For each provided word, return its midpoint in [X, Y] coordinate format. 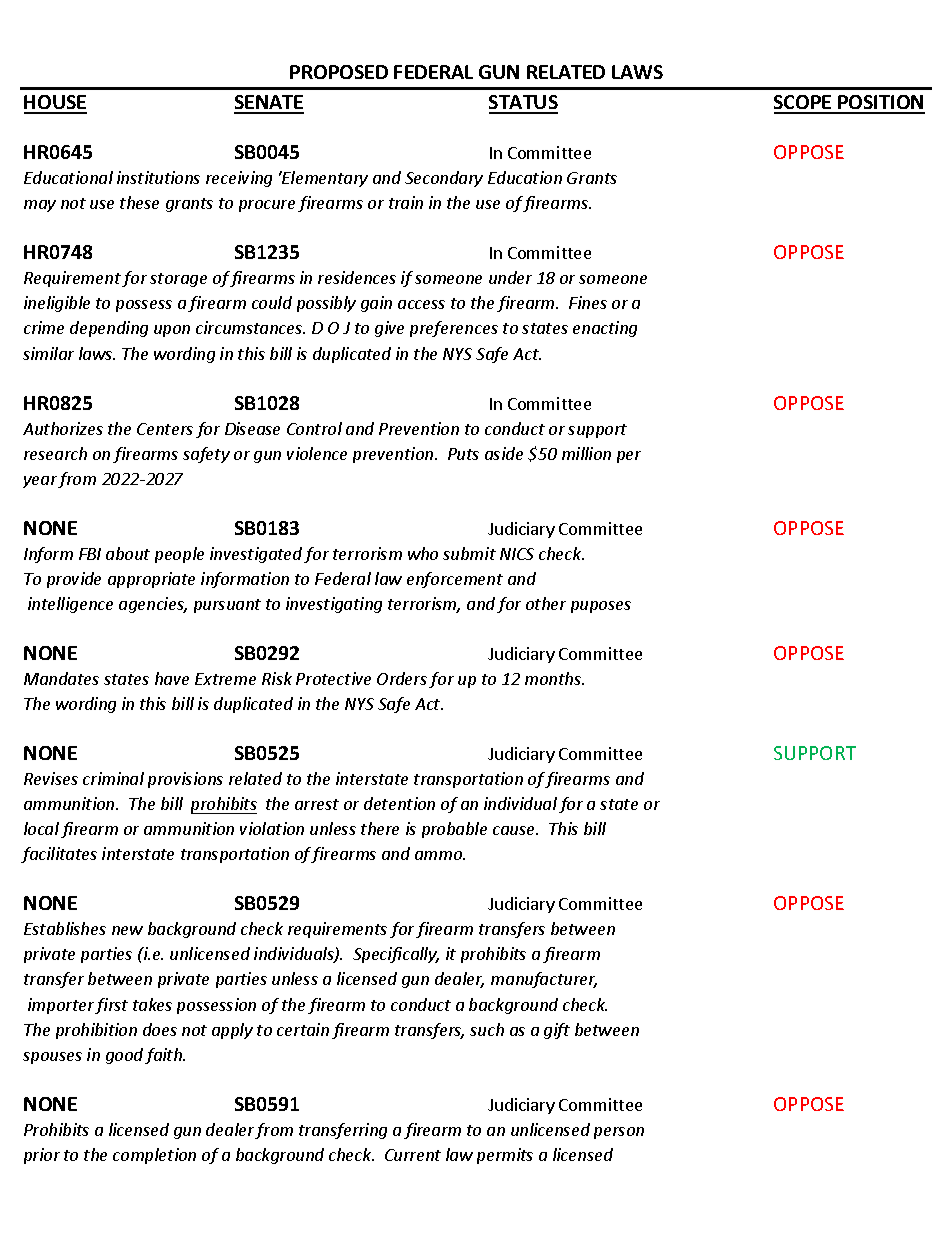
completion [154, 1156]
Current [413, 1155]
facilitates [59, 855]
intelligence [70, 605]
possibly [326, 304]
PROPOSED [339, 72]
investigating [334, 605]
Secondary [444, 179]
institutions [158, 177]
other [546, 603]
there [380, 828]
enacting [605, 329]
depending [109, 329]
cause [515, 830]
